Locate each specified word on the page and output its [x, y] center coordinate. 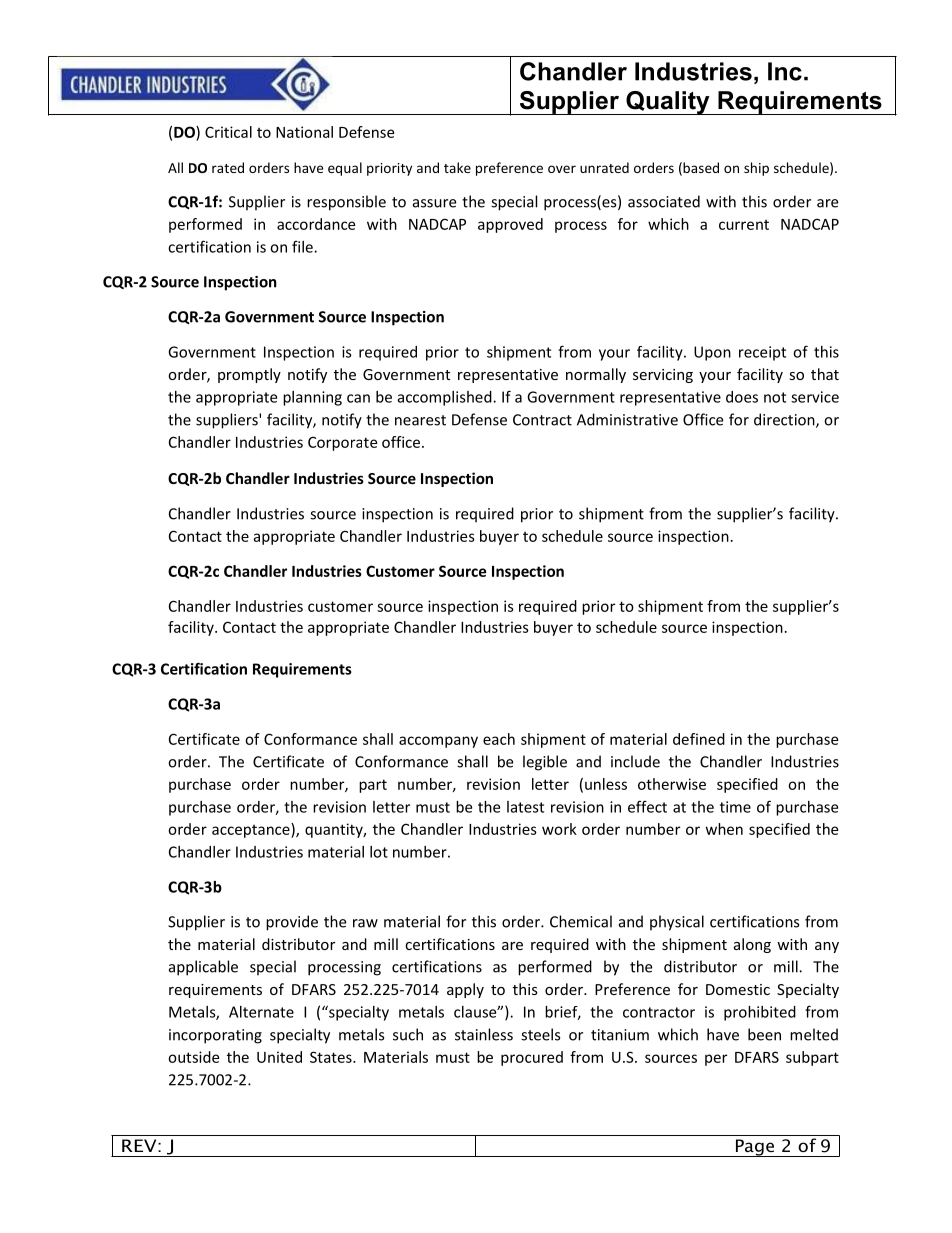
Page [754, 1148]
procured [532, 1058]
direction [785, 420]
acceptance [252, 830]
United [279, 1057]
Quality [668, 103]
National [304, 132]
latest [525, 807]
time [735, 807]
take [457, 167]
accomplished [446, 398]
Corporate [342, 443]
